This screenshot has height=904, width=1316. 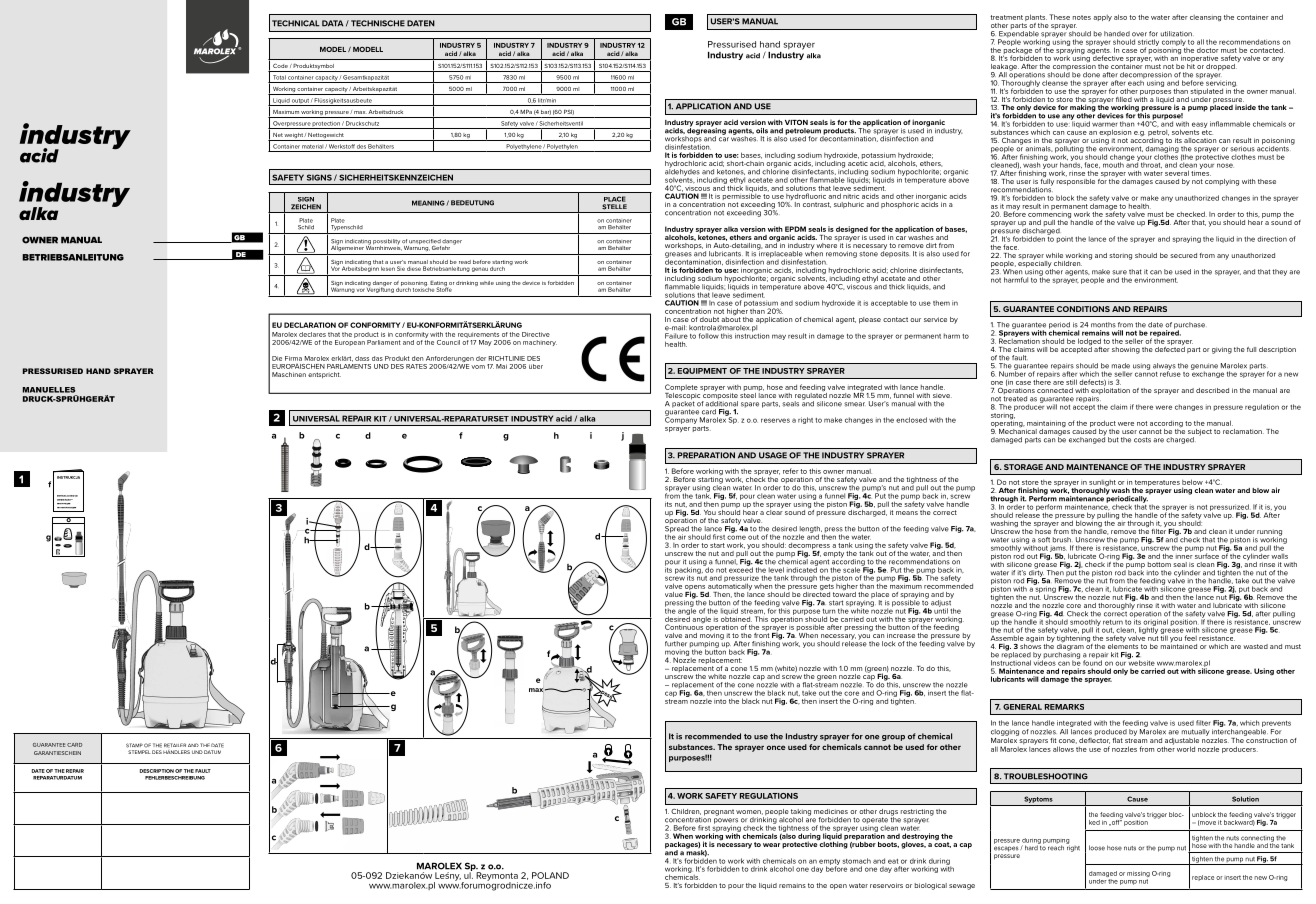 I want to click on RETAILER, so click(x=175, y=745).
